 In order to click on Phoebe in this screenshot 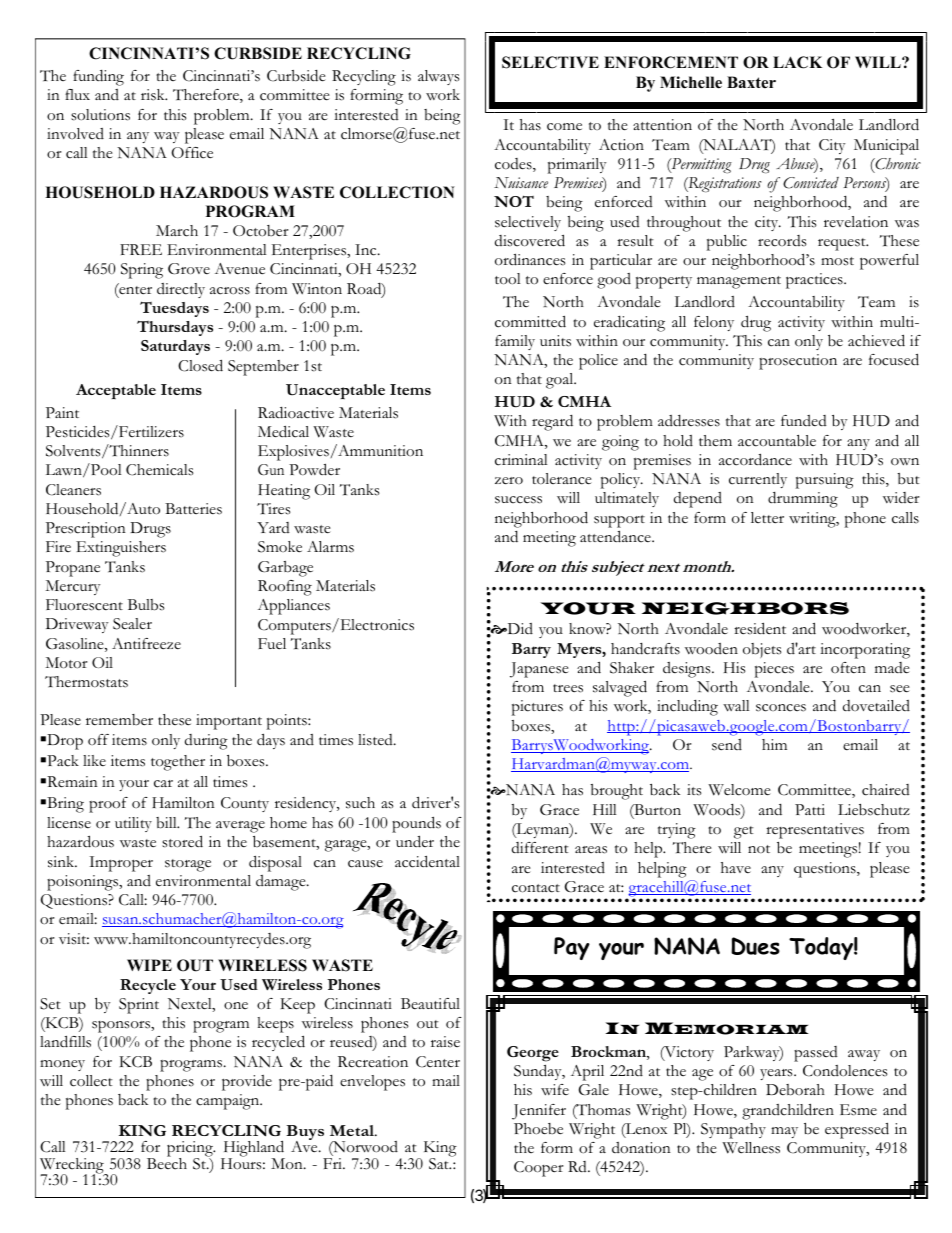, I will do `click(538, 1129)`.
